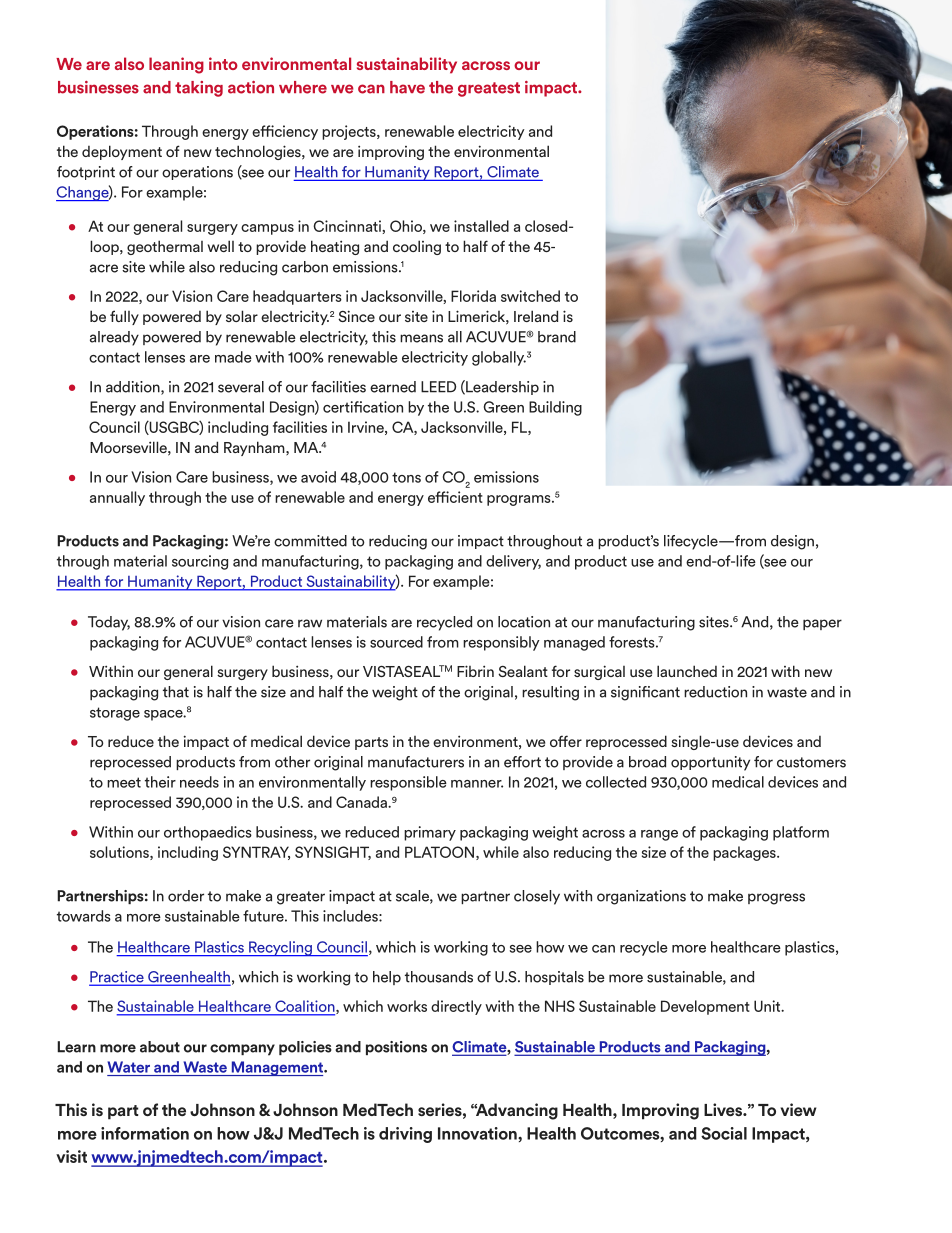  What do you see at coordinates (199, 89) in the screenshot?
I see `taking` at bounding box center [199, 89].
